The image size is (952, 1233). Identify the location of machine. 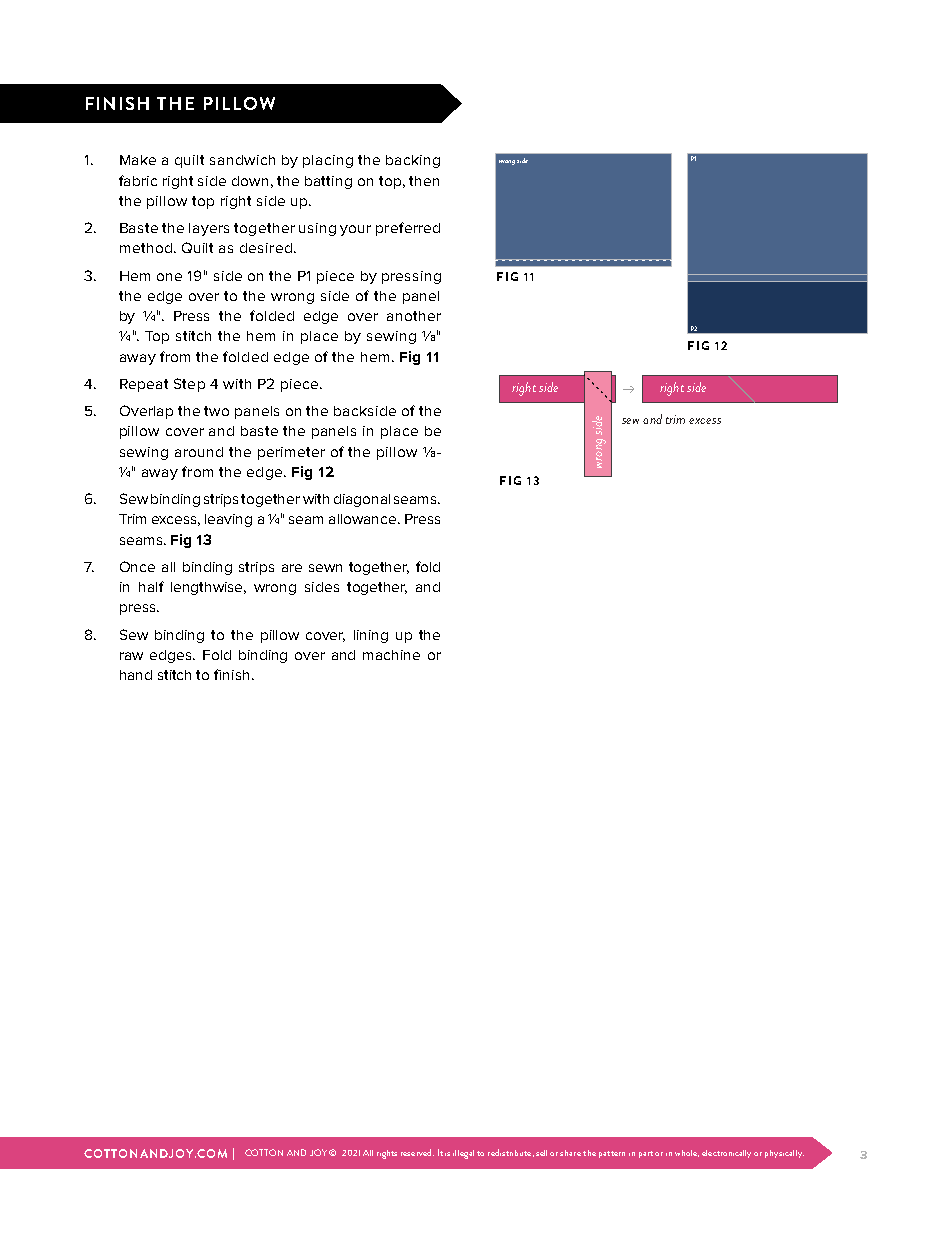
(391, 655).
